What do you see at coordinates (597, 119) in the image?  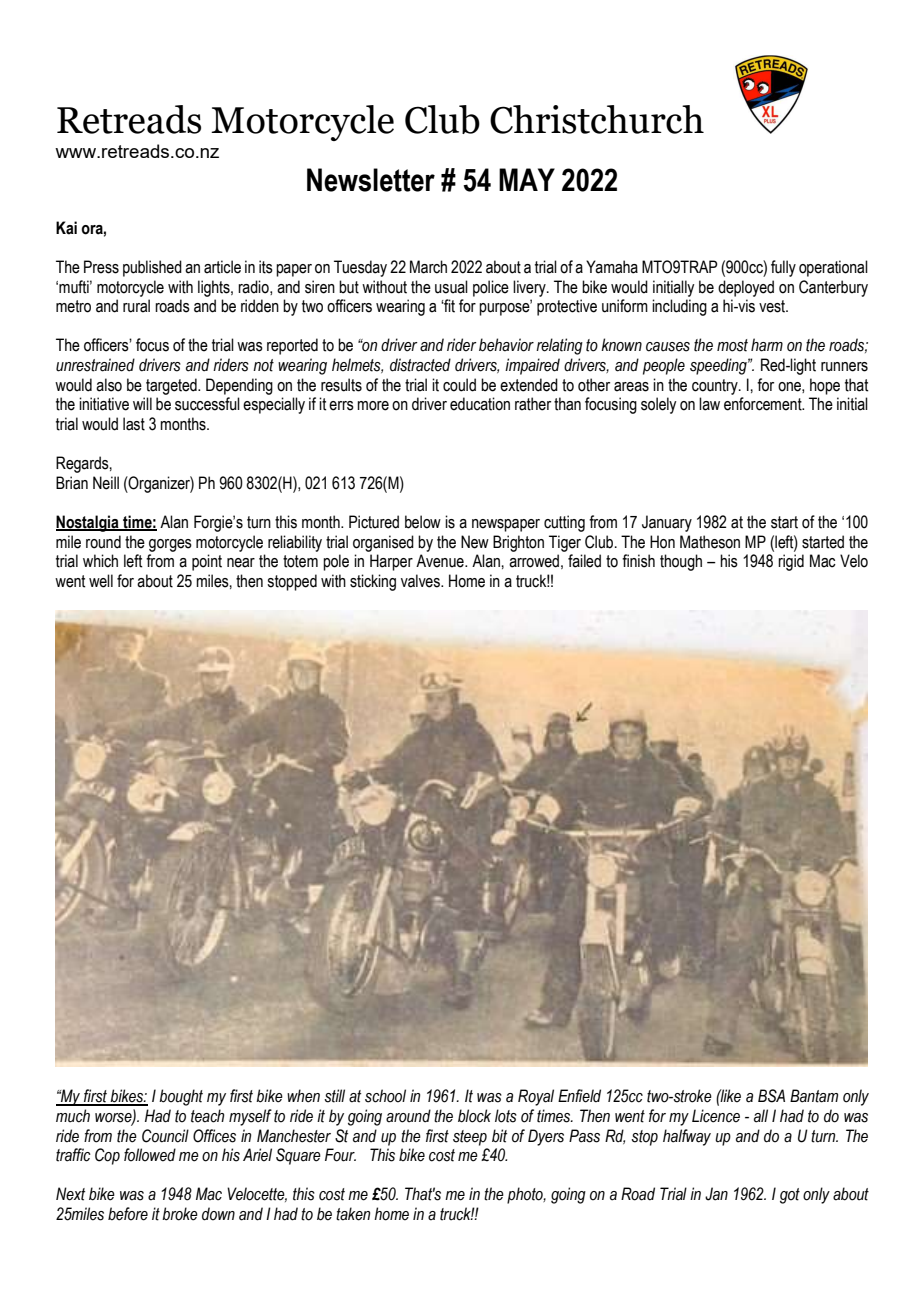 I see `Christchurch` at bounding box center [597, 119].
